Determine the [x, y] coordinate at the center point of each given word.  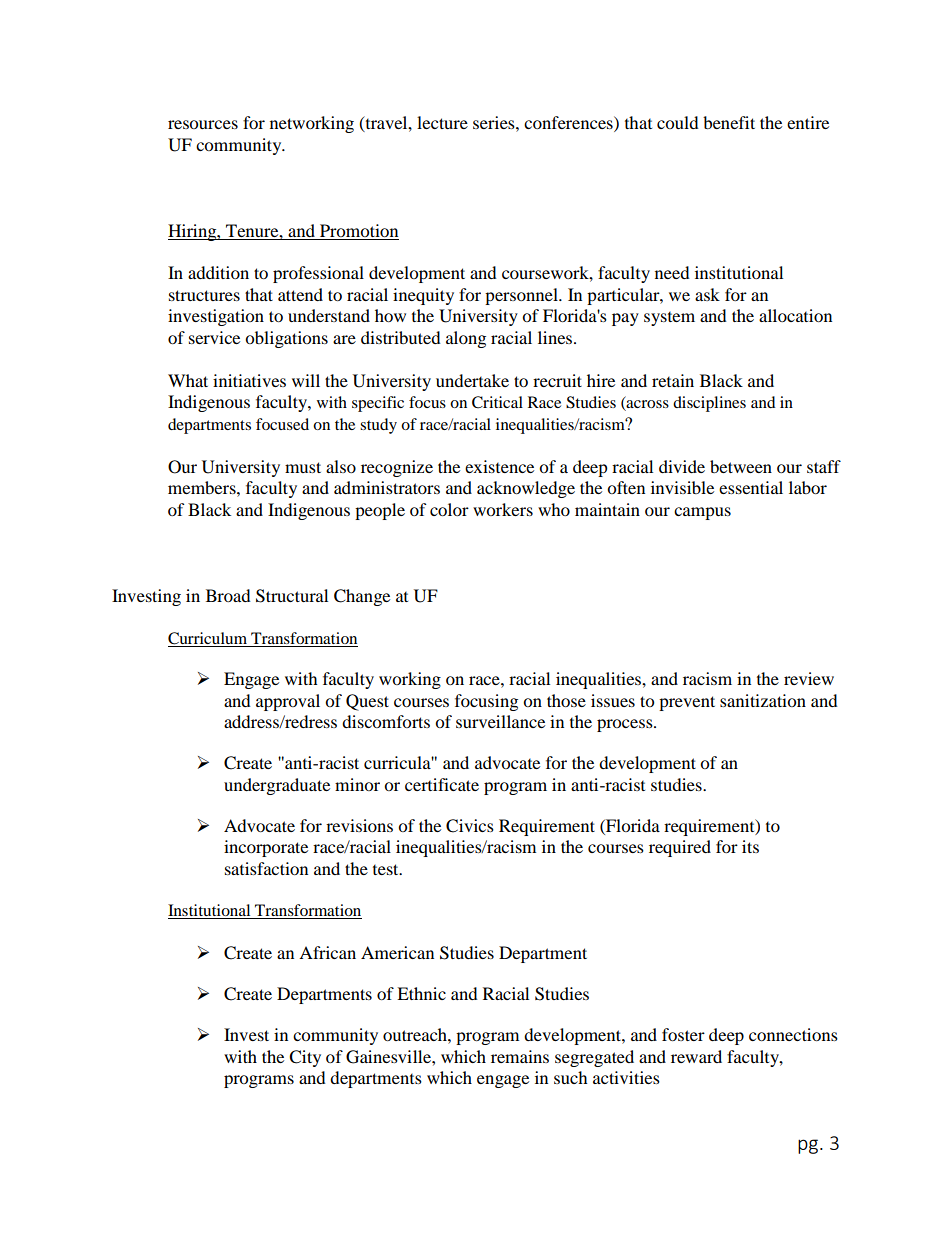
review [809, 678]
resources [203, 124]
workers [503, 509]
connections [793, 1034]
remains [520, 1056]
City [305, 1058]
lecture [442, 122]
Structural [292, 596]
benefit [729, 122]
